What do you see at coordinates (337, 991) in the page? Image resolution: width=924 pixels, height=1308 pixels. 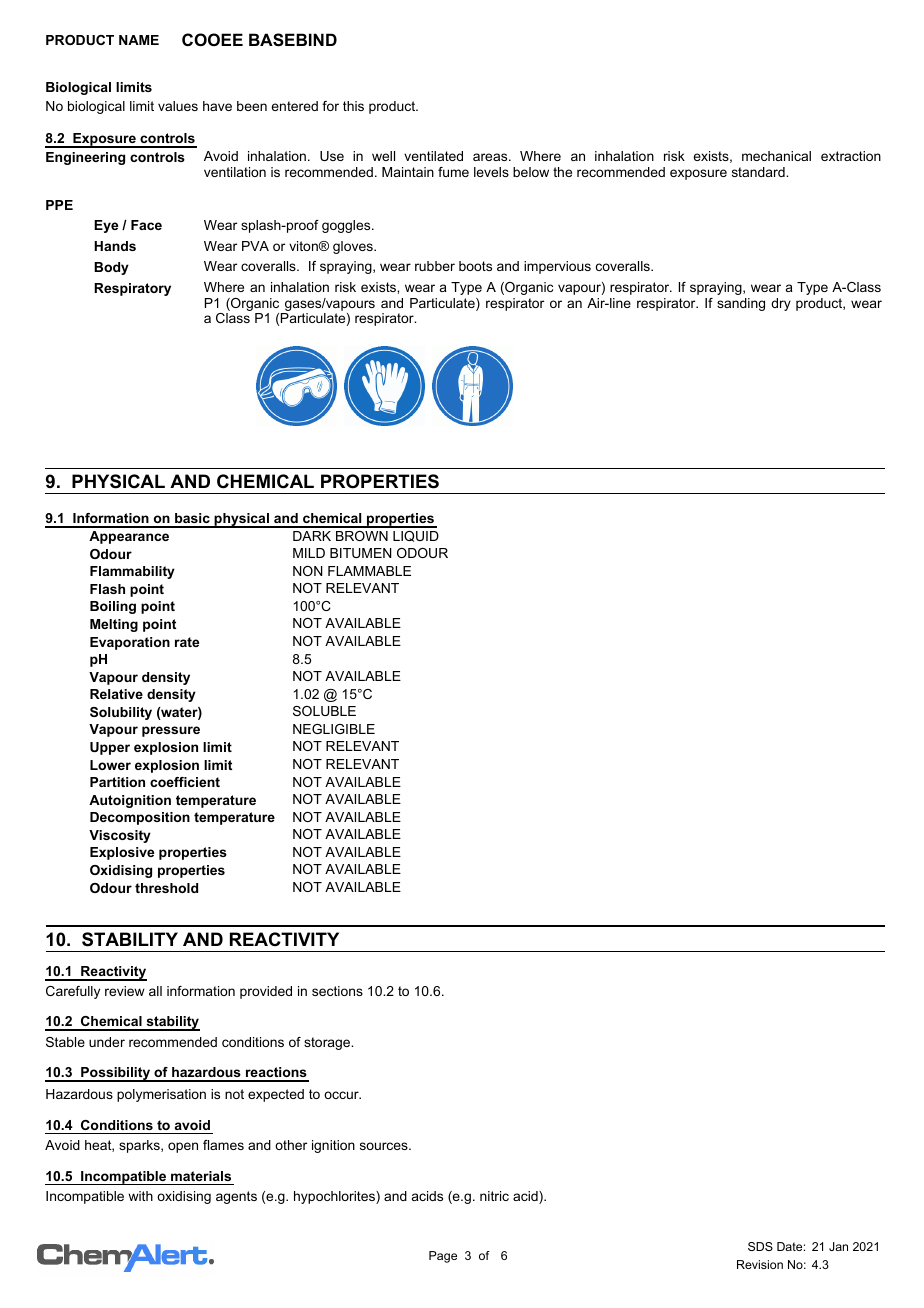 I see `sections` at bounding box center [337, 991].
